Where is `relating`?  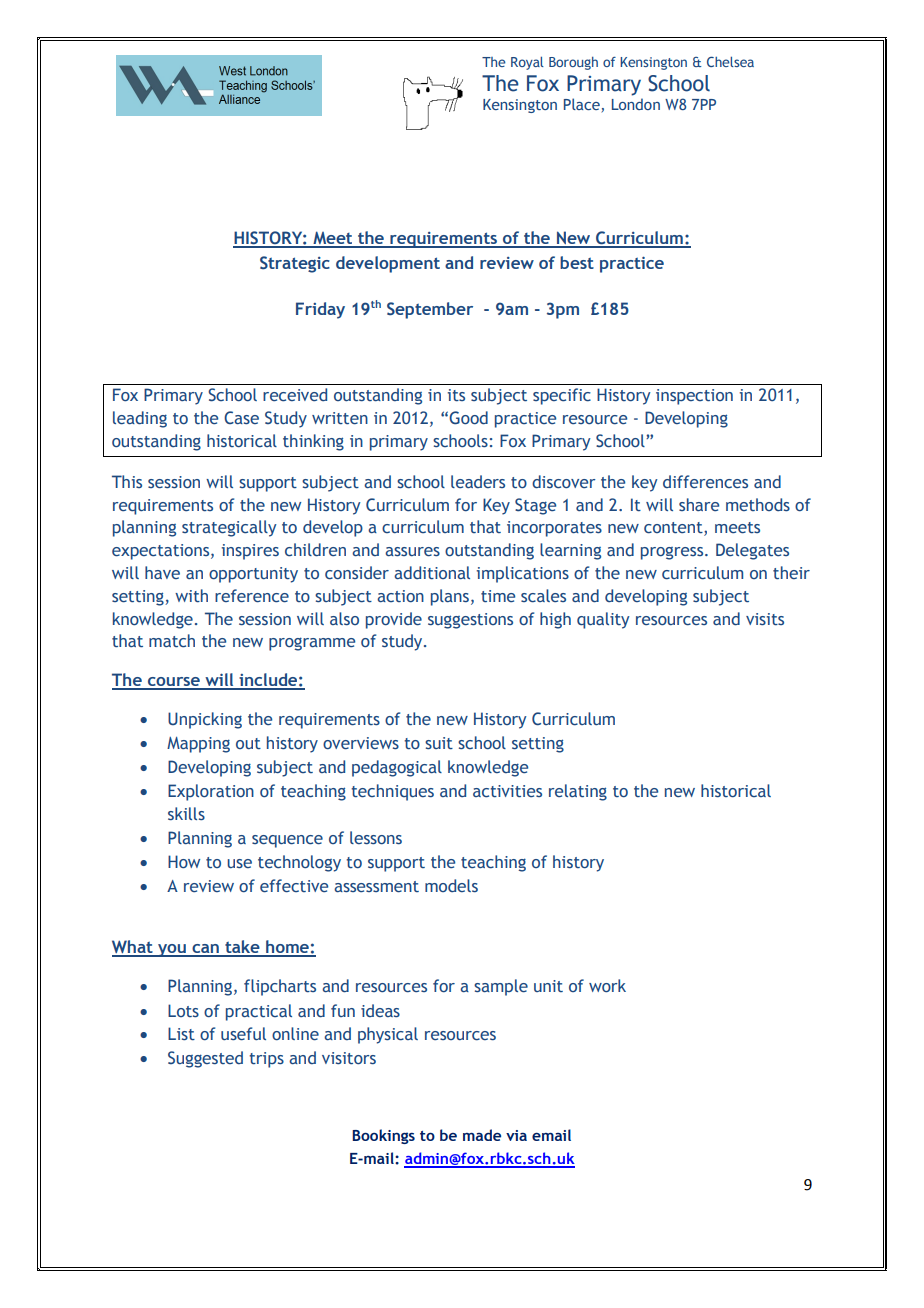 relating is located at coordinates (578, 792).
